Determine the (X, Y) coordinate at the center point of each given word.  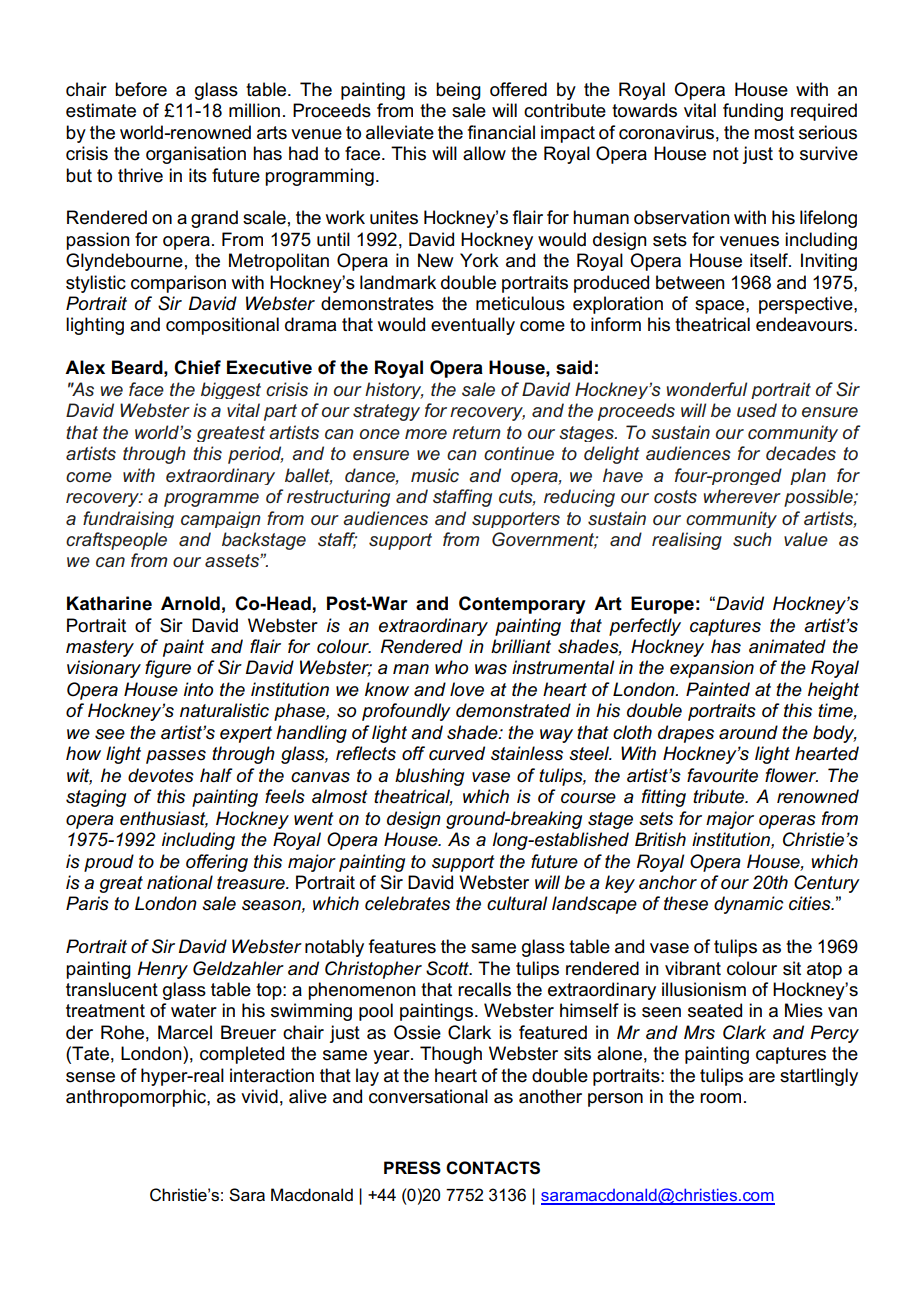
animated (787, 646)
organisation (196, 155)
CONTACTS (493, 1168)
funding (753, 112)
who (451, 667)
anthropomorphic (137, 1098)
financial (501, 132)
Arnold (190, 603)
